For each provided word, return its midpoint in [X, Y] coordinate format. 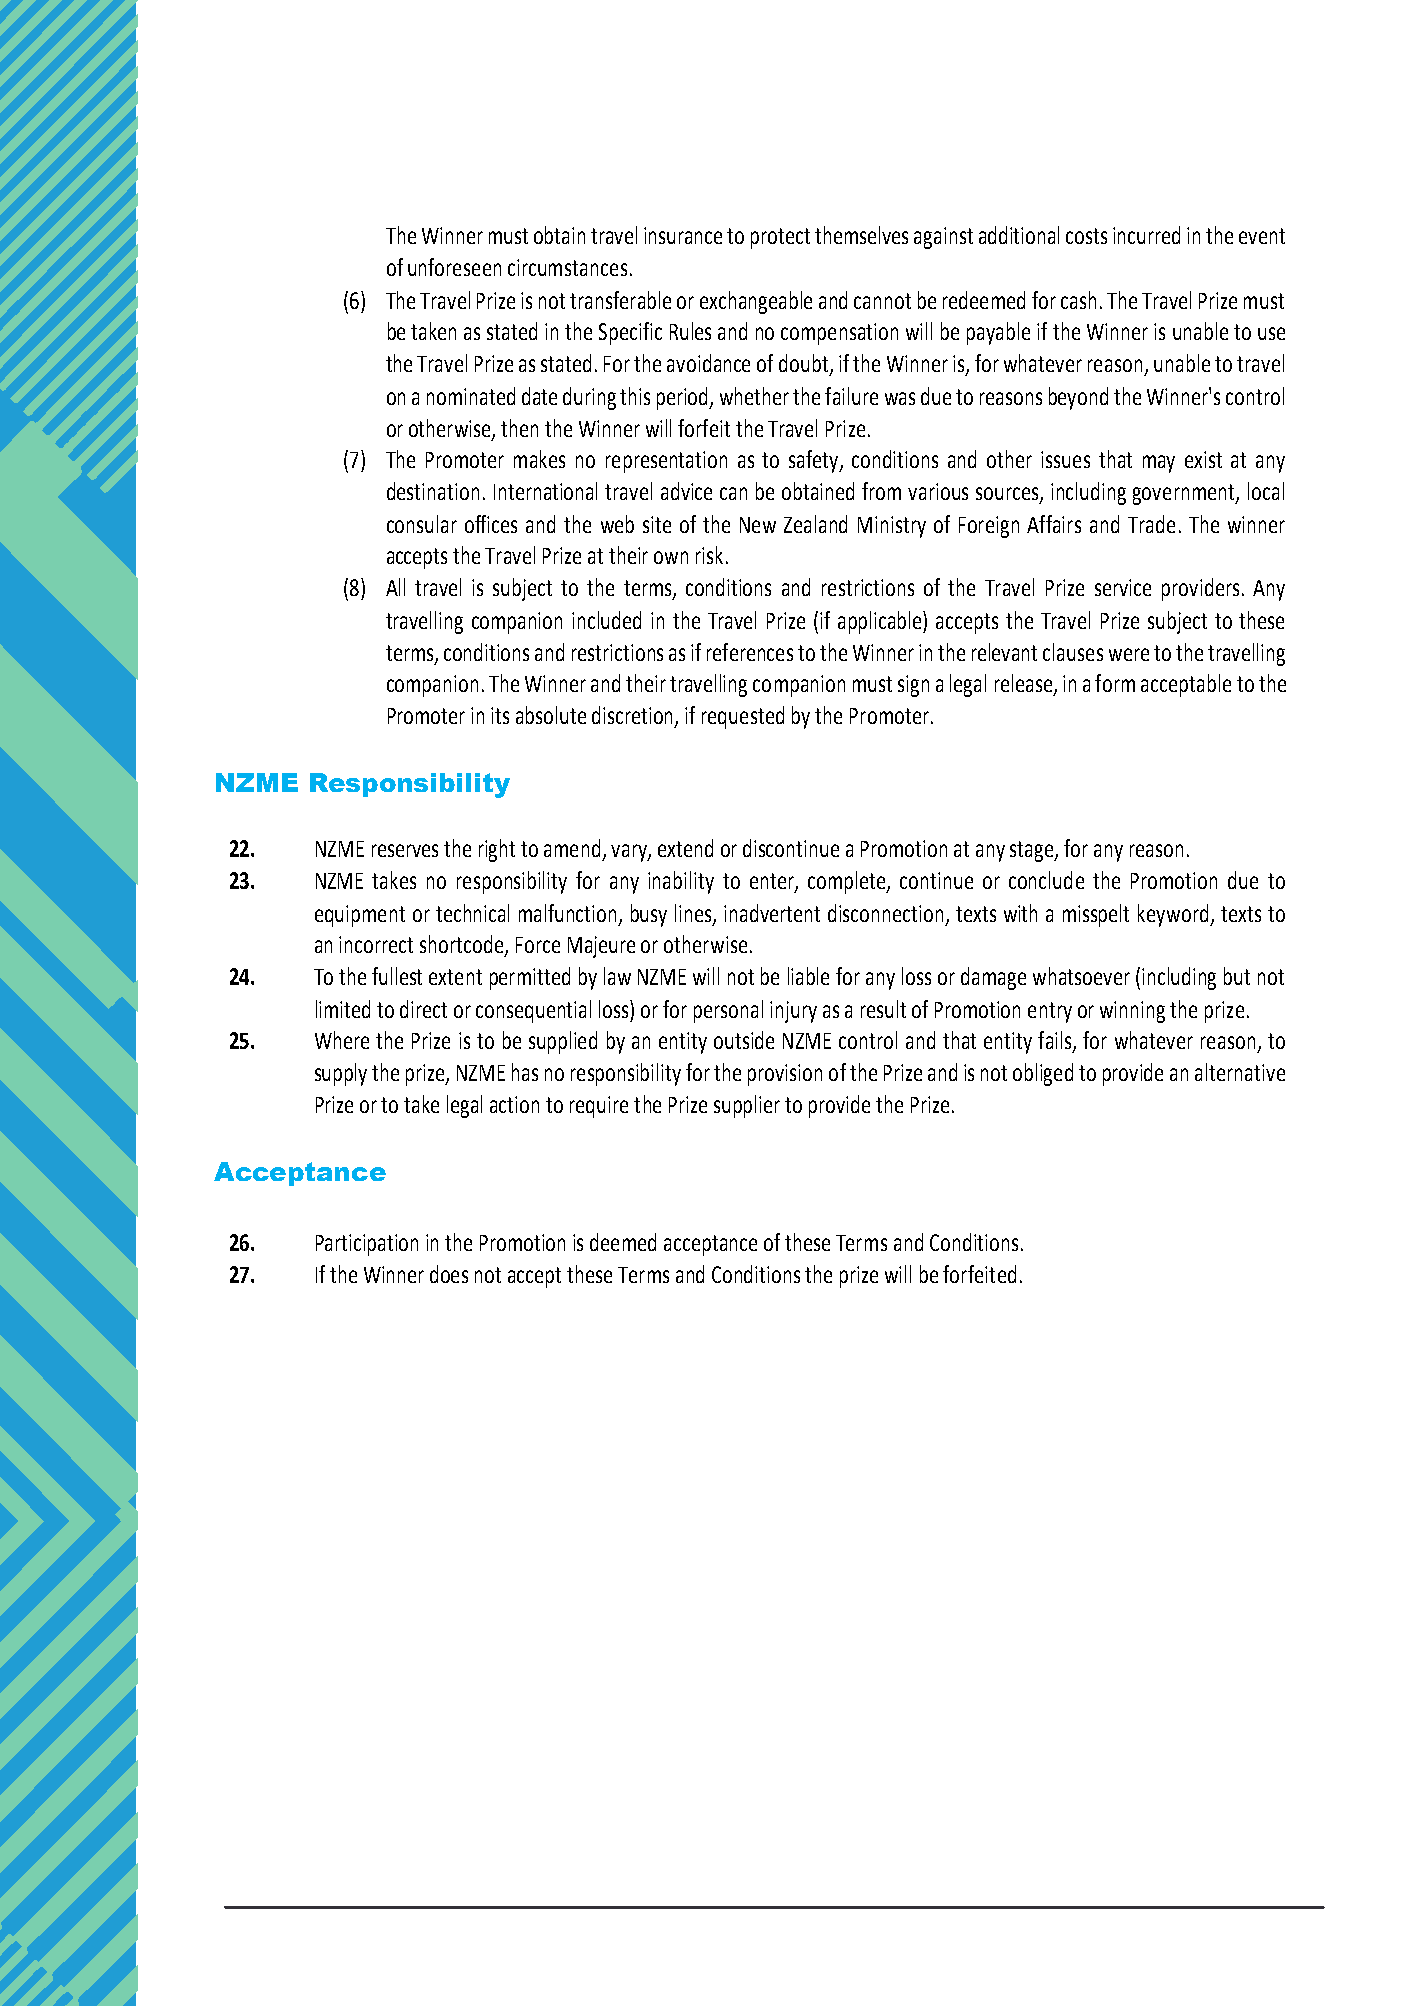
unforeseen [454, 267]
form [1115, 683]
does [449, 1274]
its [500, 715]
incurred [1146, 235]
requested [743, 717]
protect [780, 238]
